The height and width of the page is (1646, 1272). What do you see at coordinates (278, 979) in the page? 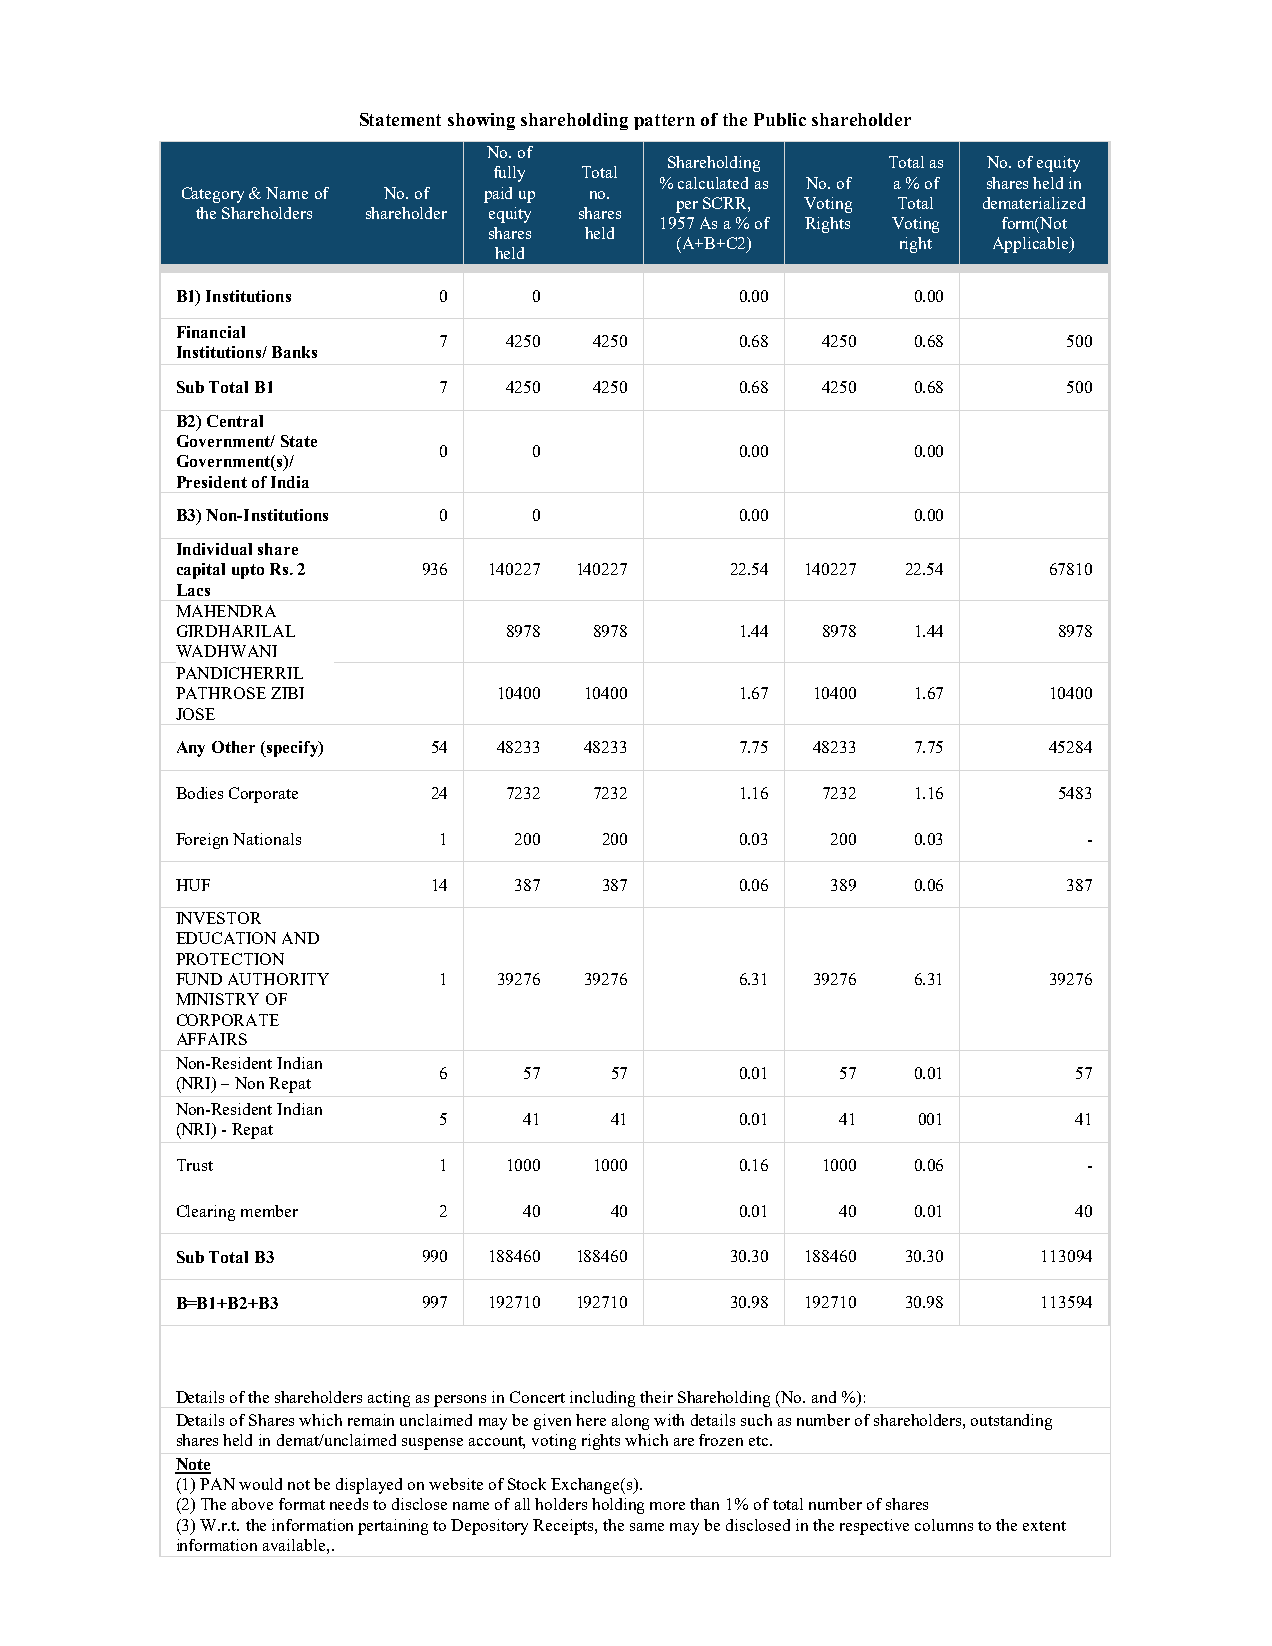
I see `AUTHORITY` at bounding box center [278, 979].
